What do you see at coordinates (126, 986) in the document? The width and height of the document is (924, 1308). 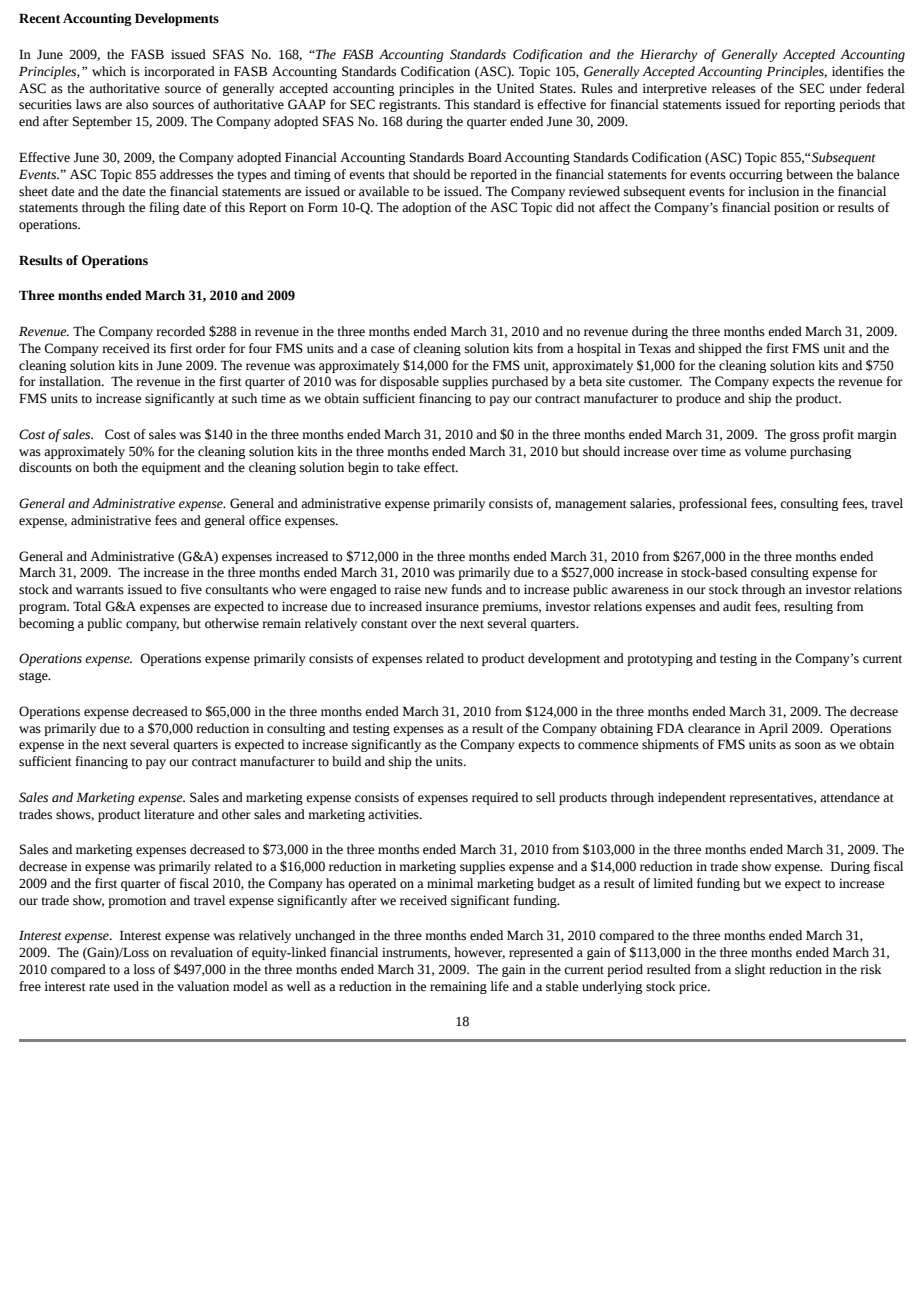 I see `used` at bounding box center [126, 986].
